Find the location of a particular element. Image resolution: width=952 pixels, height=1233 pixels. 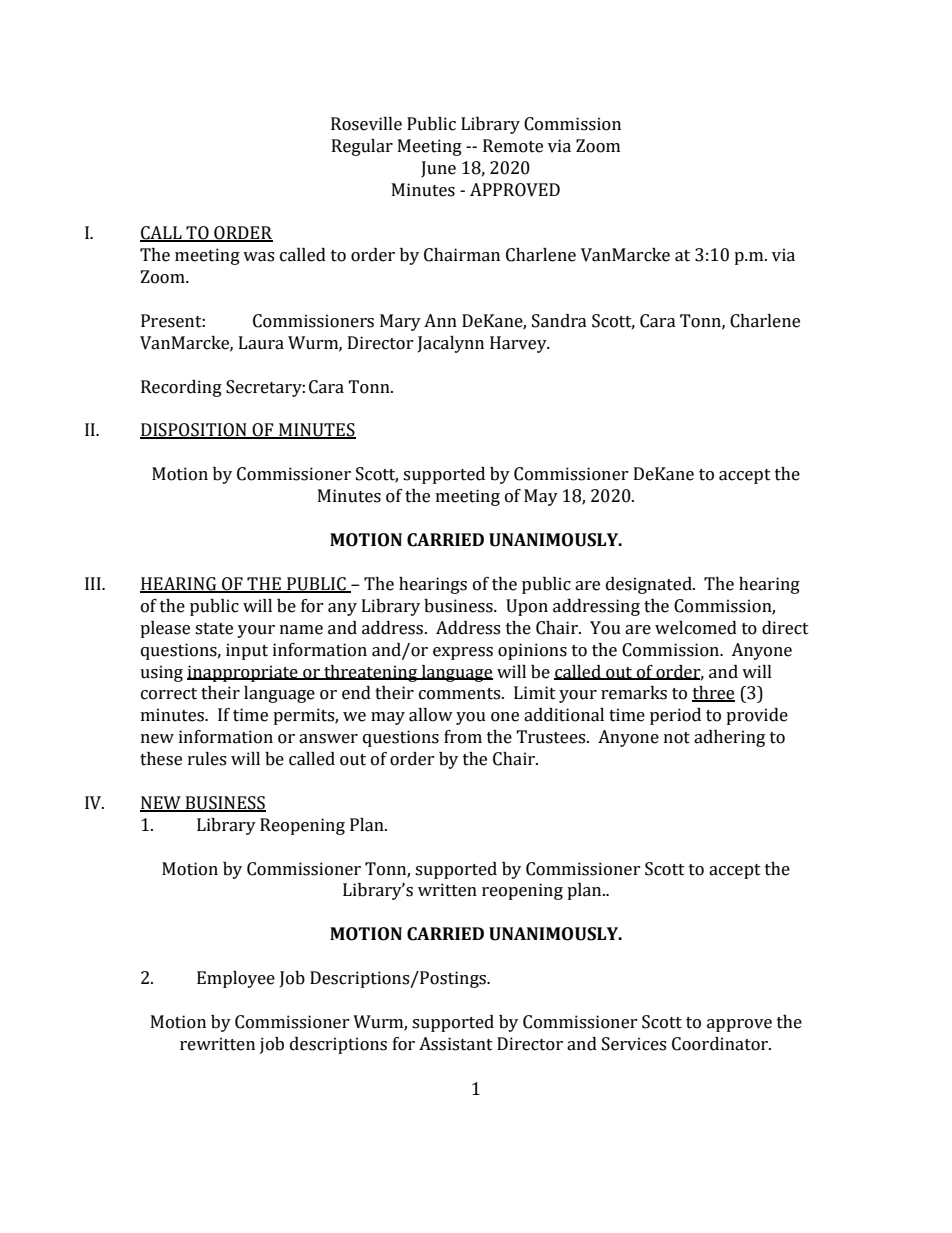

please is located at coordinates (165, 629).
